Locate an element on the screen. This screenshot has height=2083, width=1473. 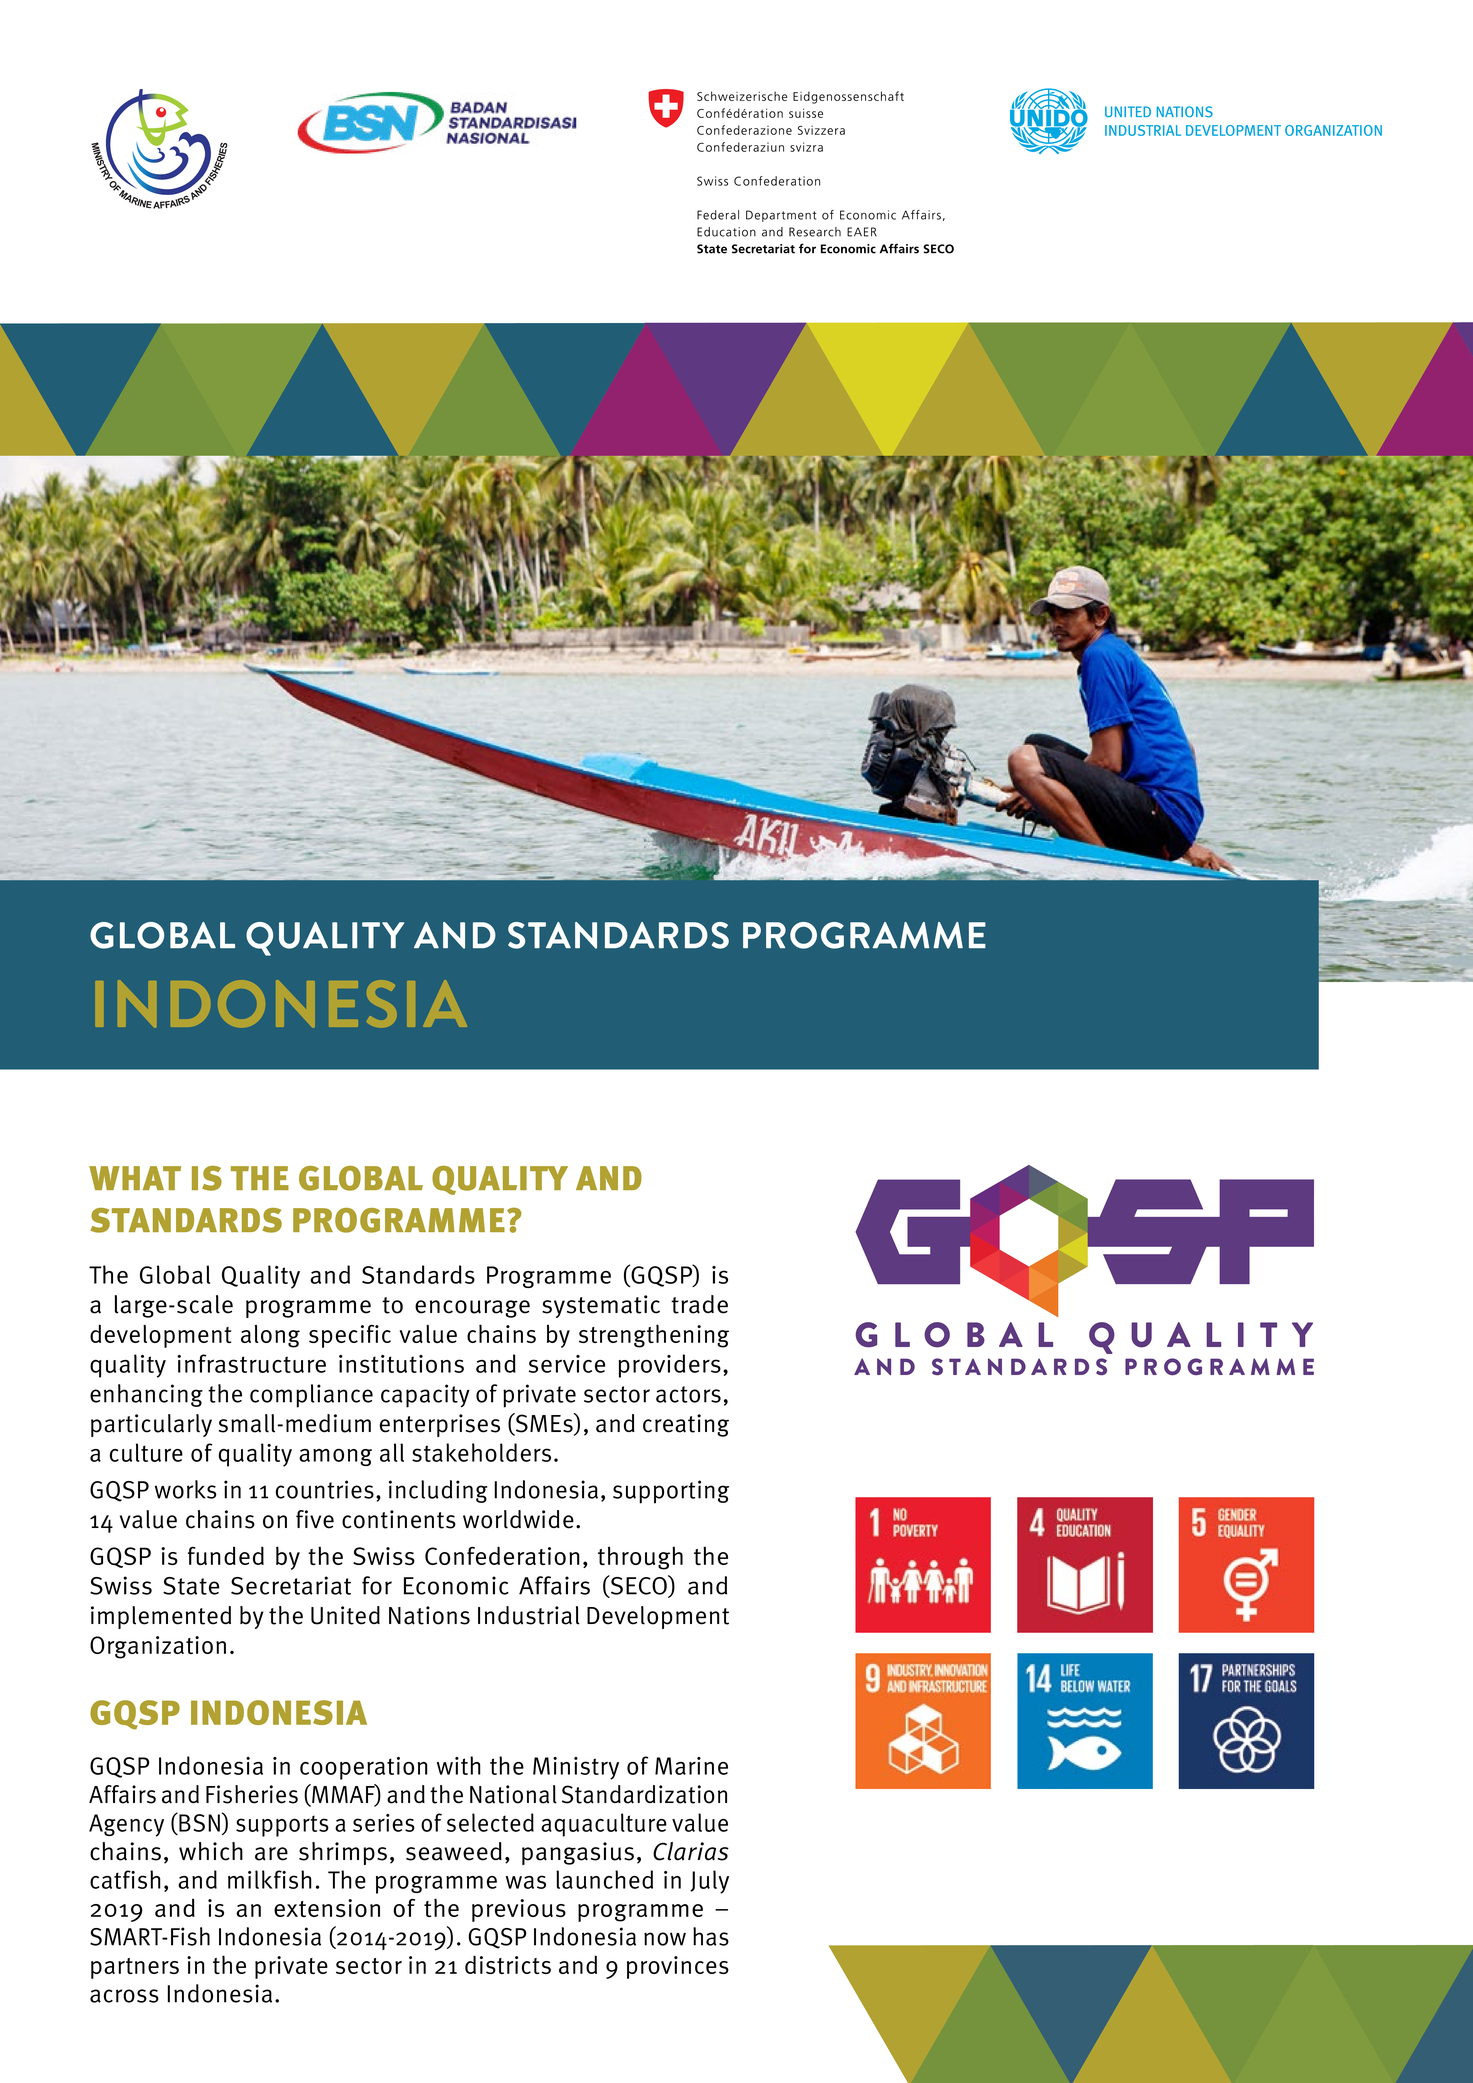
capacity is located at coordinates (425, 1396).
